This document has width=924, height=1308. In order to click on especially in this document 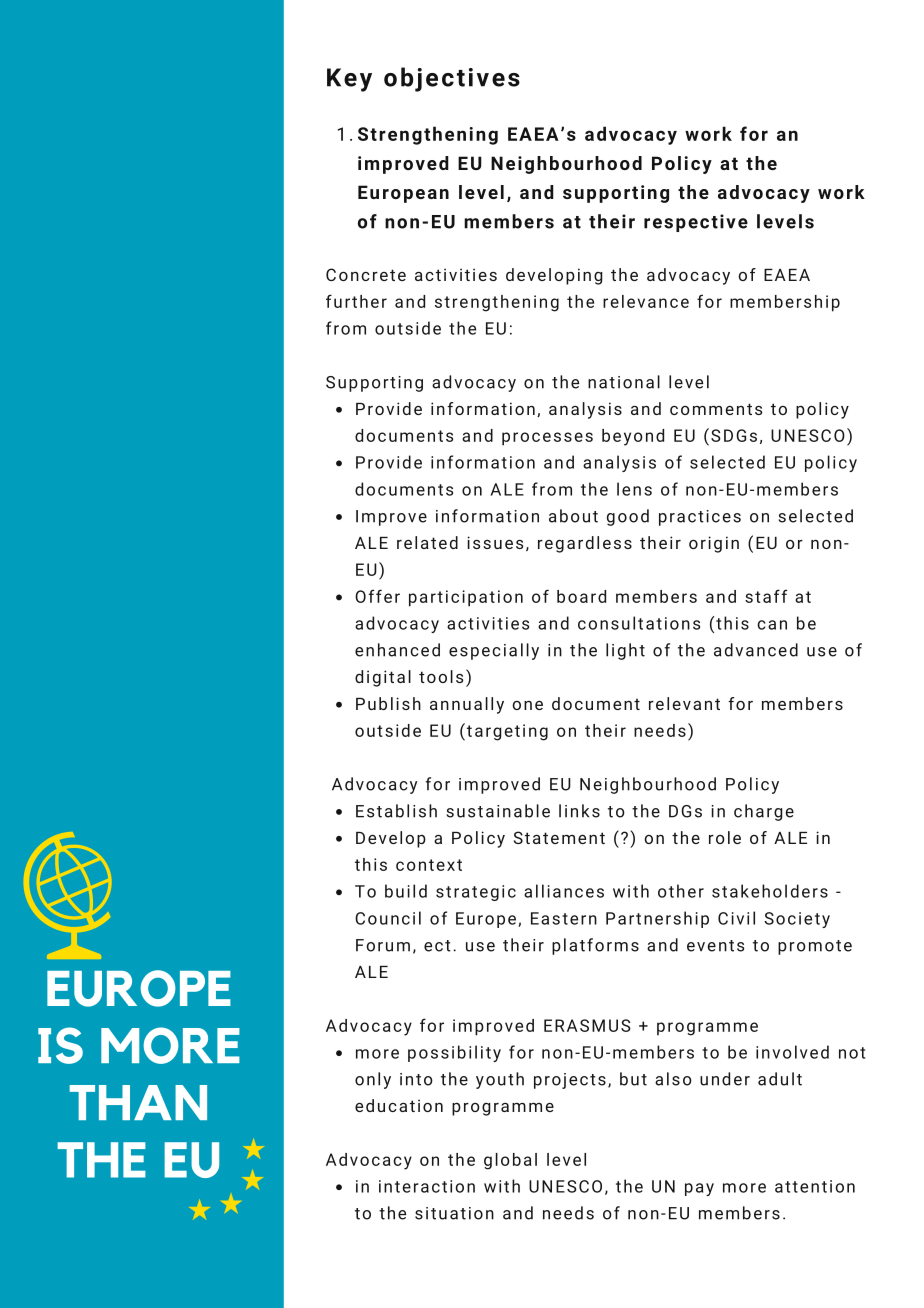, I will do `click(494, 651)`.
